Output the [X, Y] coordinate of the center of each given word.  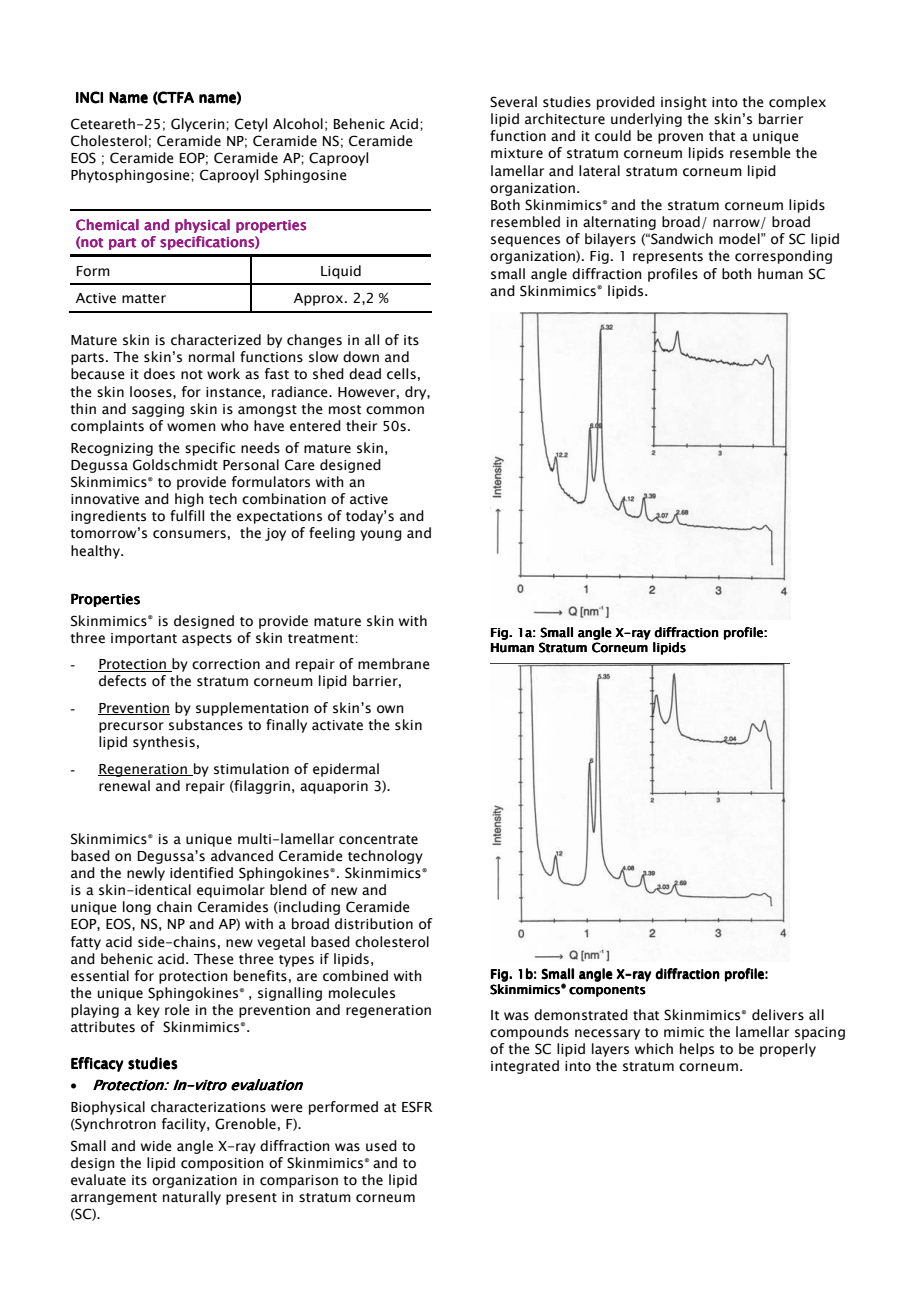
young [381, 535]
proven [680, 138]
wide [156, 1146]
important [144, 639]
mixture [517, 153]
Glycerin [199, 125]
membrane [394, 664]
